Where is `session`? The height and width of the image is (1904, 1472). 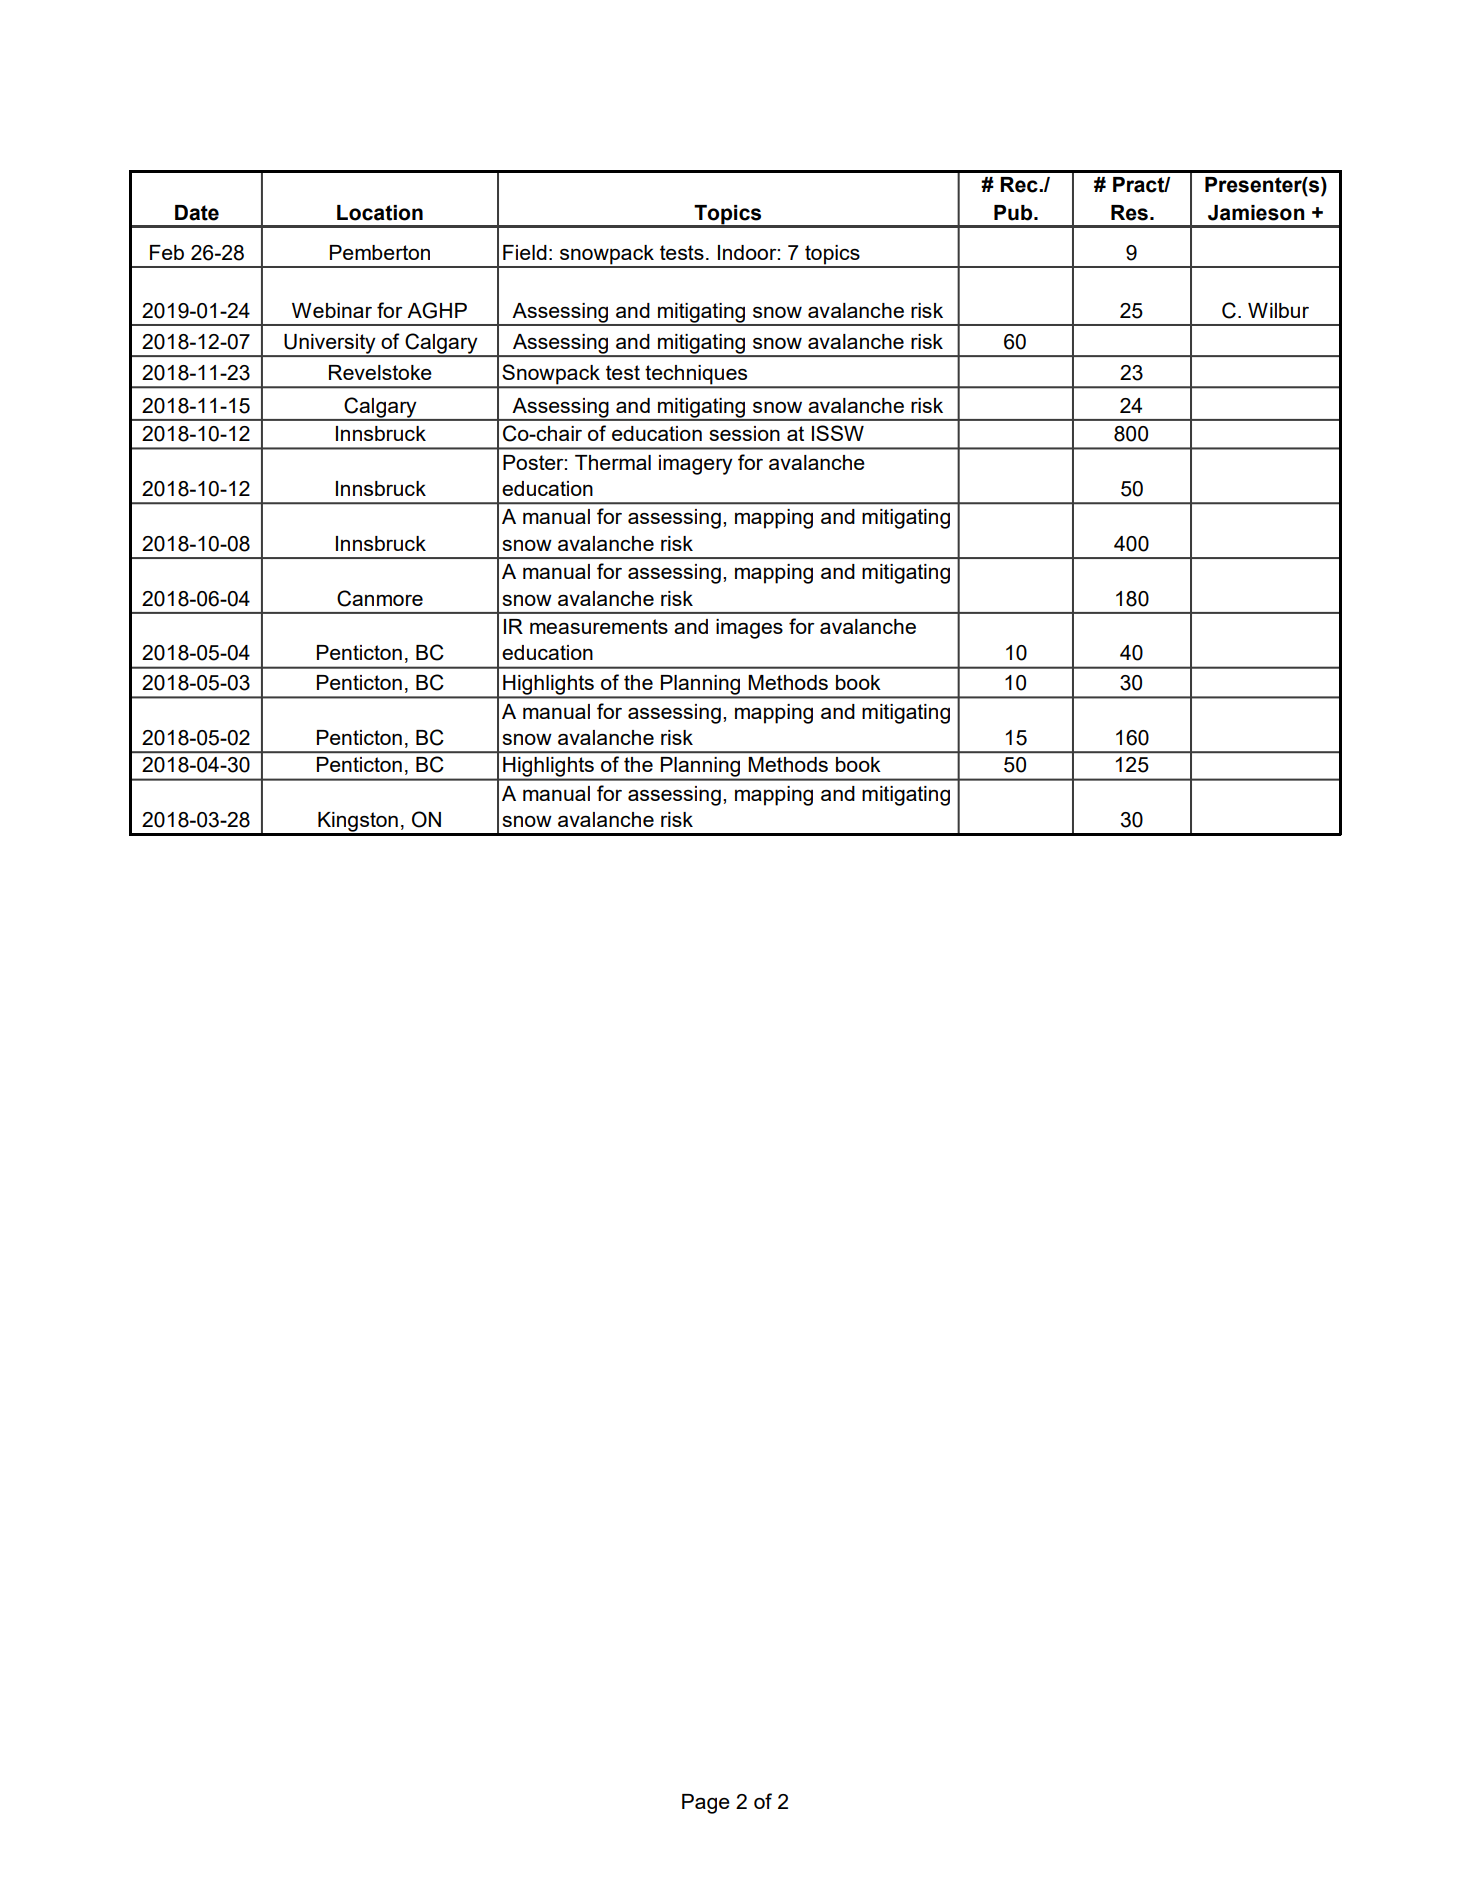
session is located at coordinates (744, 433).
